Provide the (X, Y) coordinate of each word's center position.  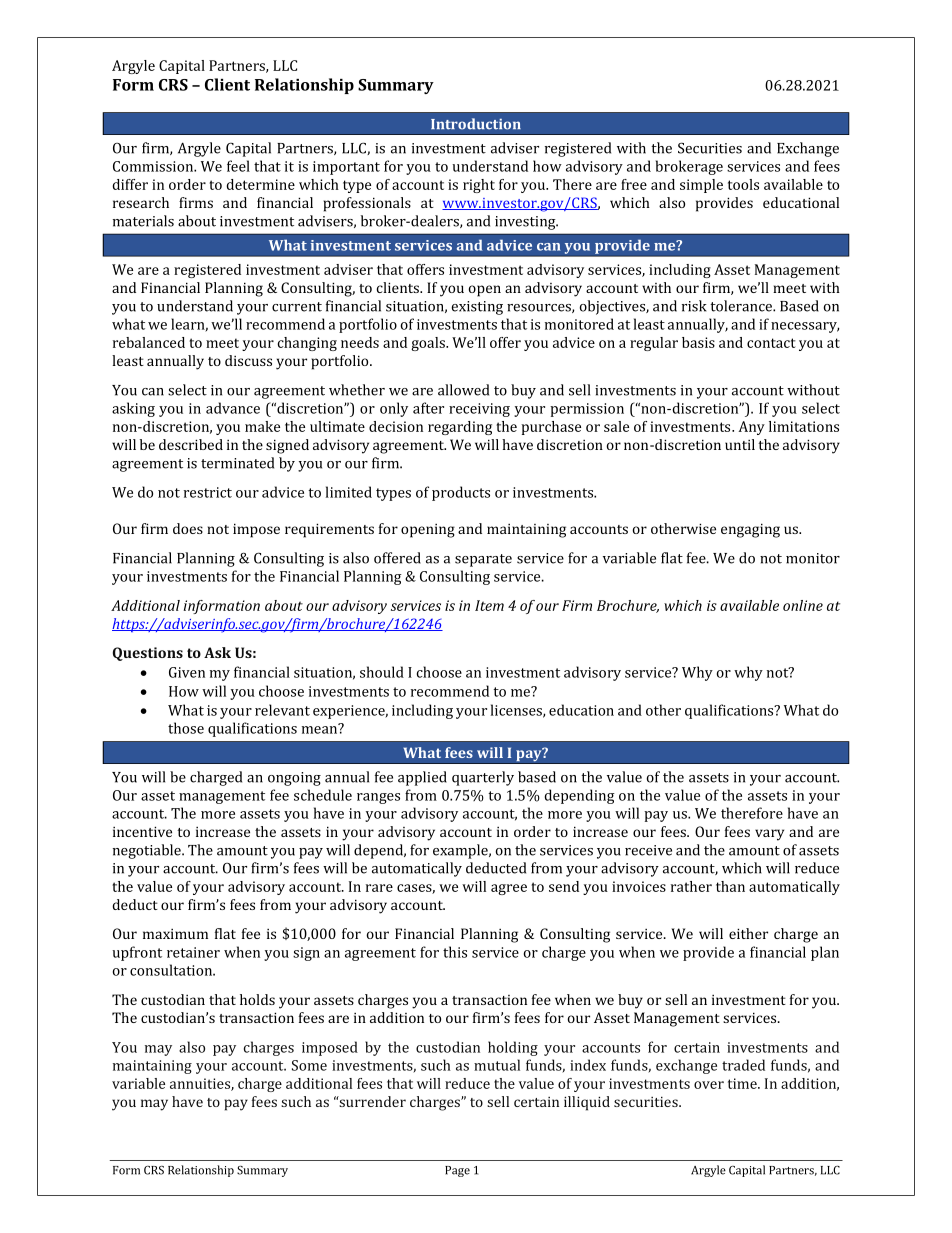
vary (769, 835)
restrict (208, 492)
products (461, 493)
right (479, 186)
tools (743, 184)
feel (238, 166)
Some (309, 1065)
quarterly (483, 778)
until (740, 444)
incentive (142, 831)
